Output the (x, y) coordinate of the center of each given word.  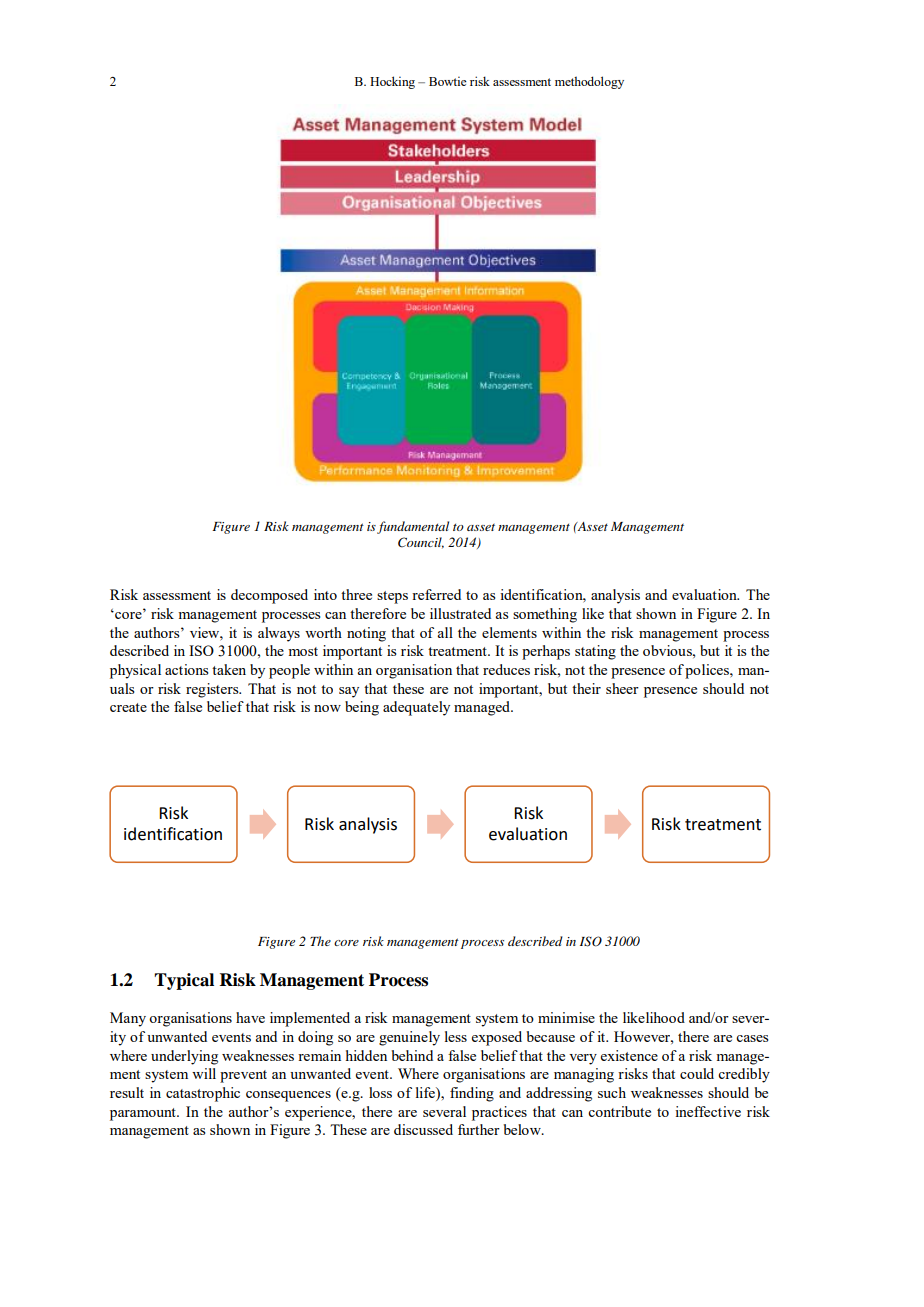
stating (595, 652)
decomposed (269, 596)
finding (472, 1094)
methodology (589, 82)
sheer (622, 688)
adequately (416, 708)
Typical (184, 981)
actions (187, 669)
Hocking (392, 82)
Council (421, 543)
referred (436, 594)
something (545, 615)
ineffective (708, 1111)
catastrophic (203, 1094)
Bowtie (448, 81)
